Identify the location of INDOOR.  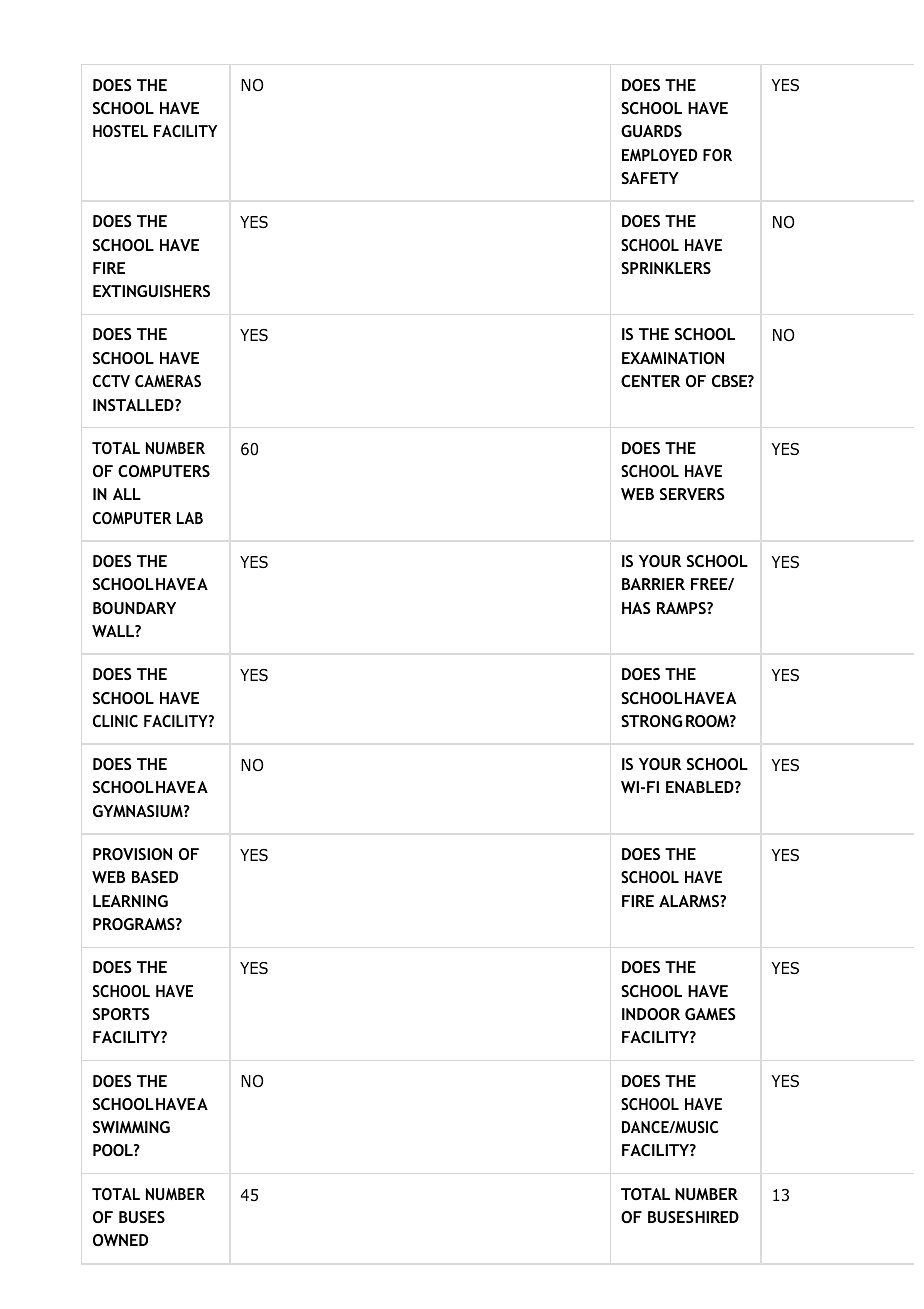
(651, 1014).
